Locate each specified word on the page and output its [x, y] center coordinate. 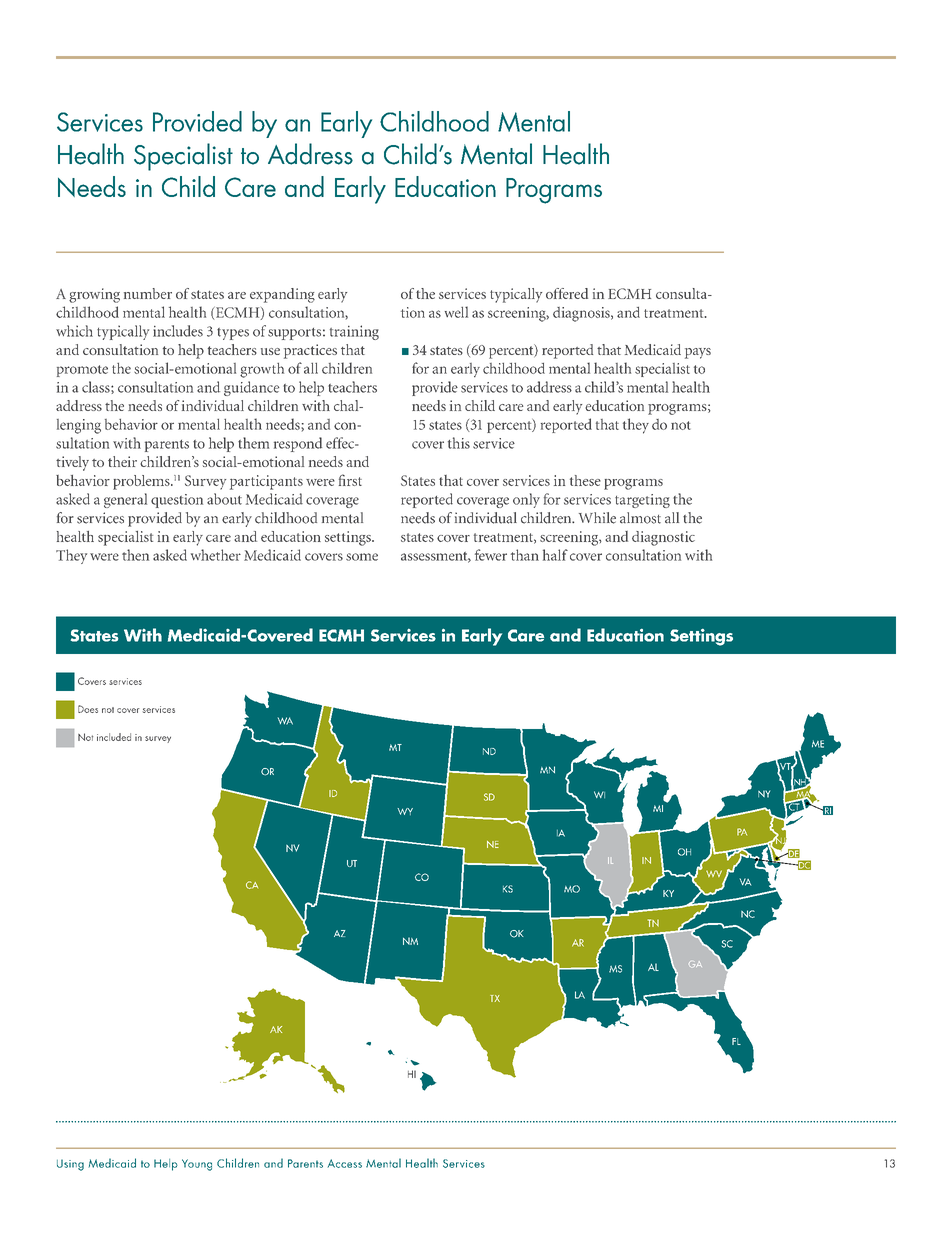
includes [178, 331]
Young [197, 1165]
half [555, 555]
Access [345, 1163]
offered [567, 293]
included [114, 737]
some [362, 557]
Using [70, 1165]
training [354, 332]
